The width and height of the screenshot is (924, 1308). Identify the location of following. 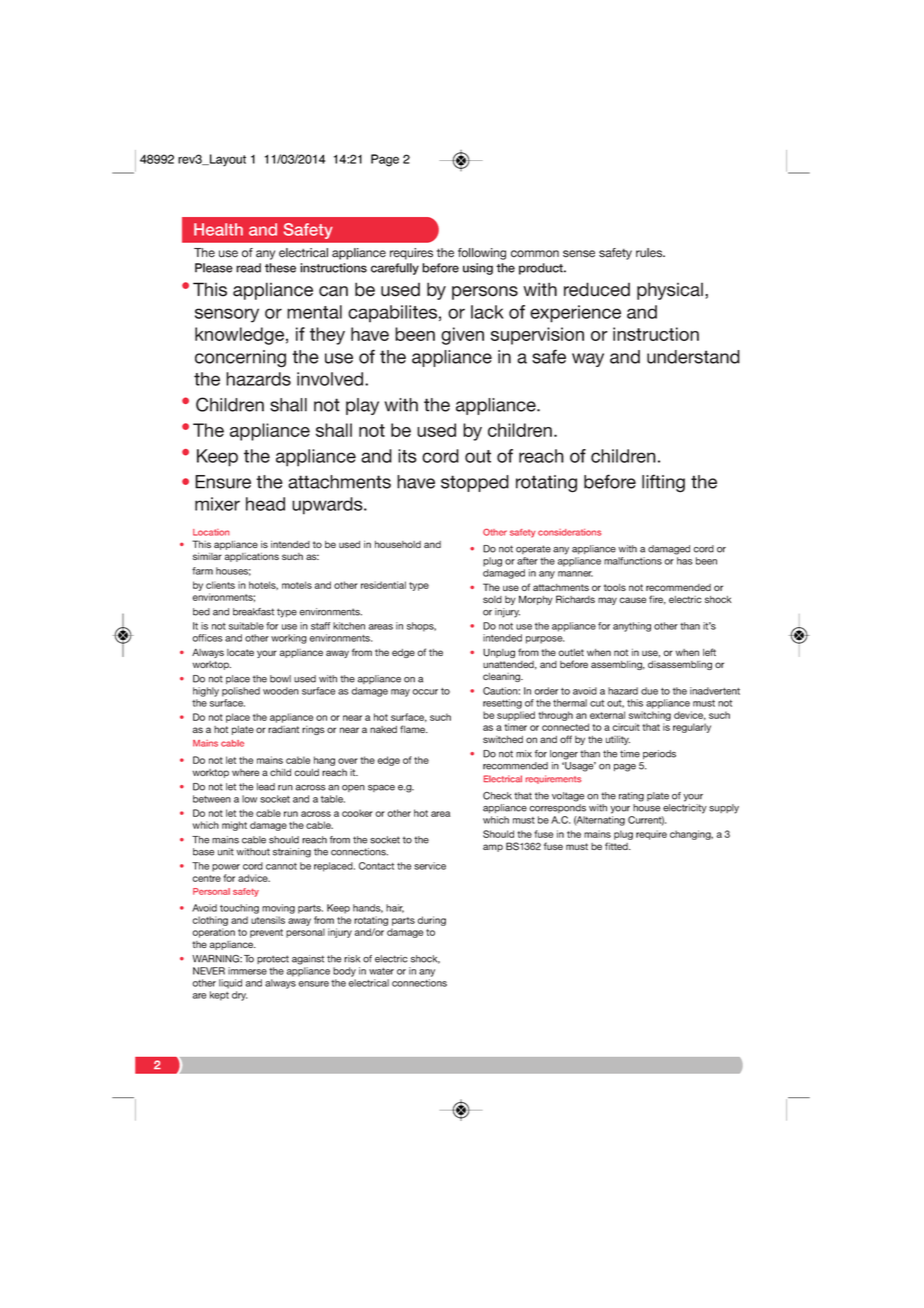
(482, 254).
